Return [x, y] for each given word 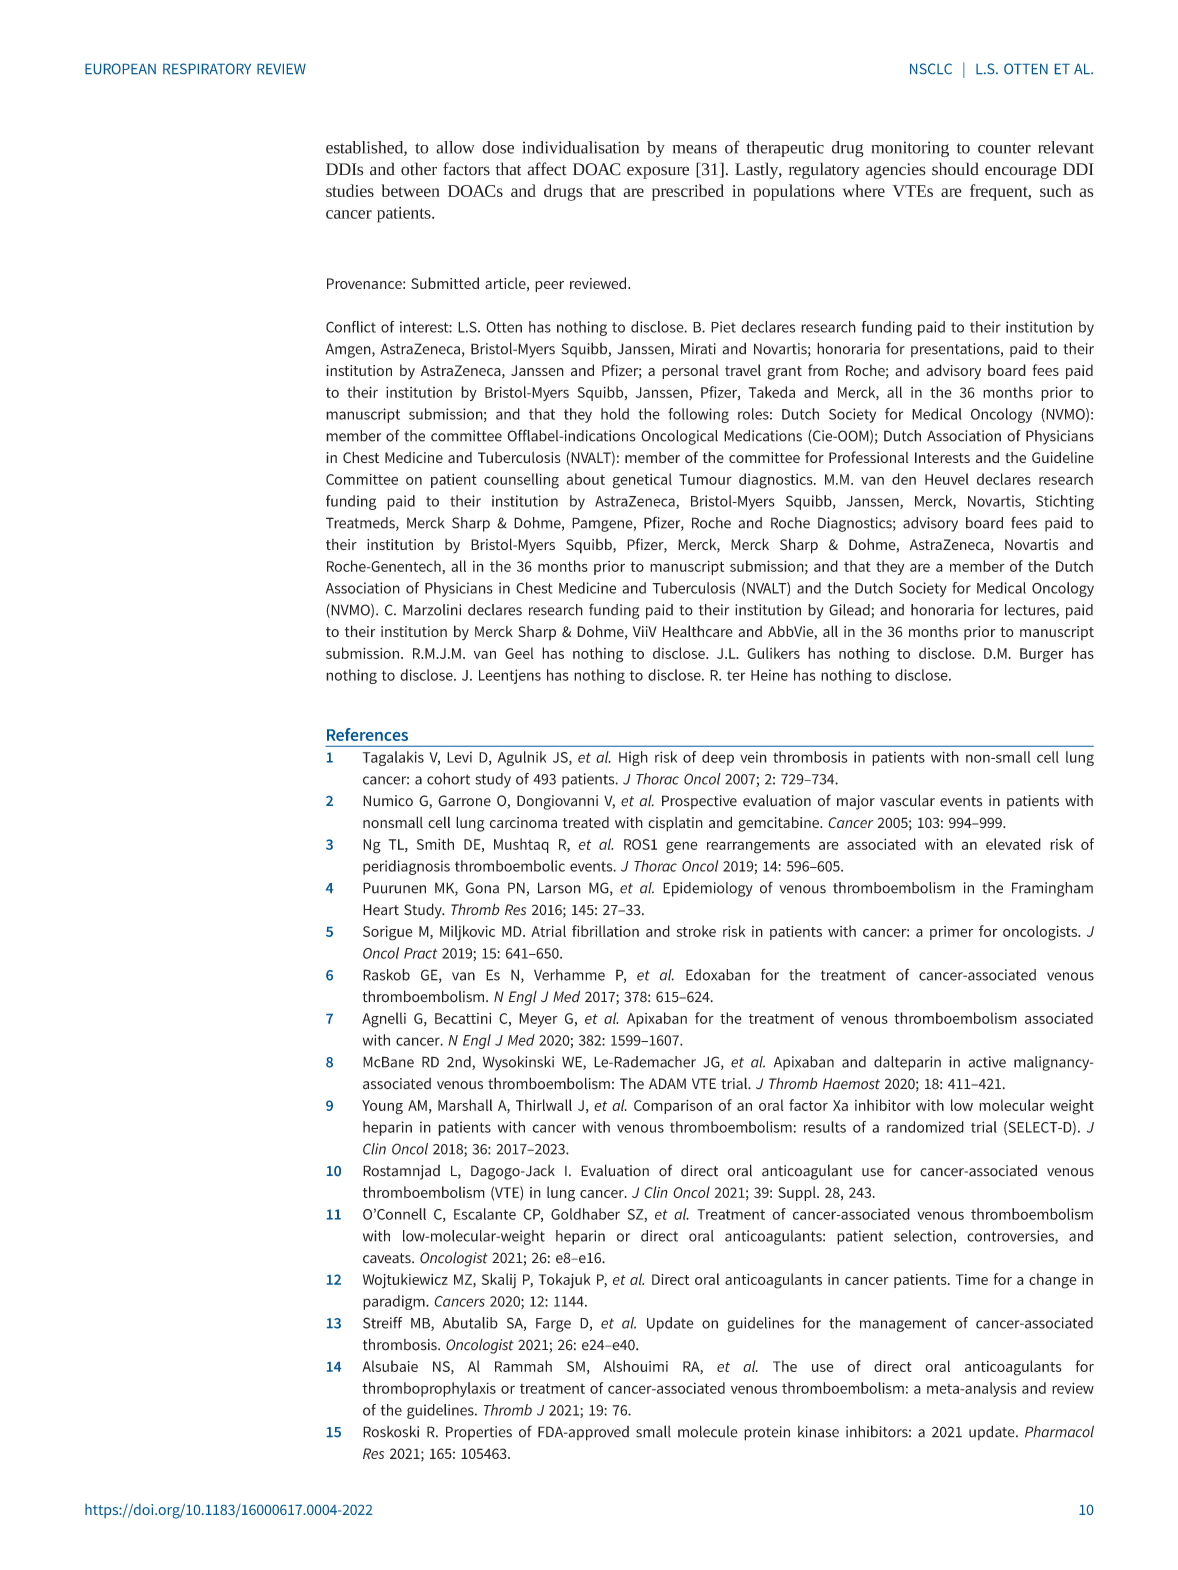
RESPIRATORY [207, 68]
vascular [907, 800]
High [633, 758]
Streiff [382, 1323]
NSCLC [931, 68]
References [367, 734]
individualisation [580, 147]
